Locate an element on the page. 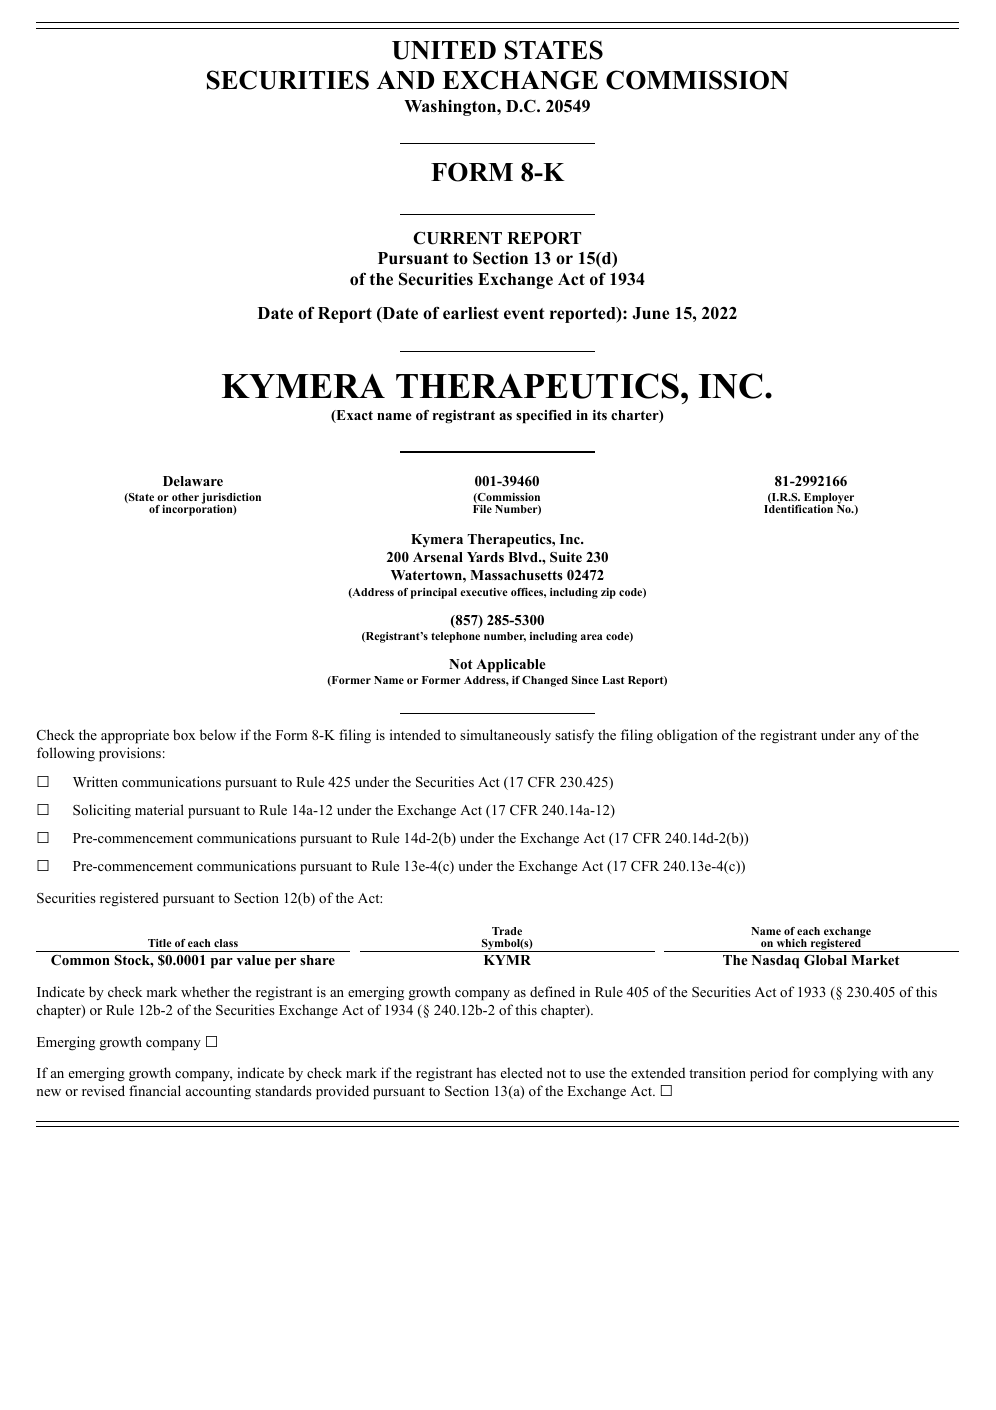  Identification is located at coordinates (798, 508).
